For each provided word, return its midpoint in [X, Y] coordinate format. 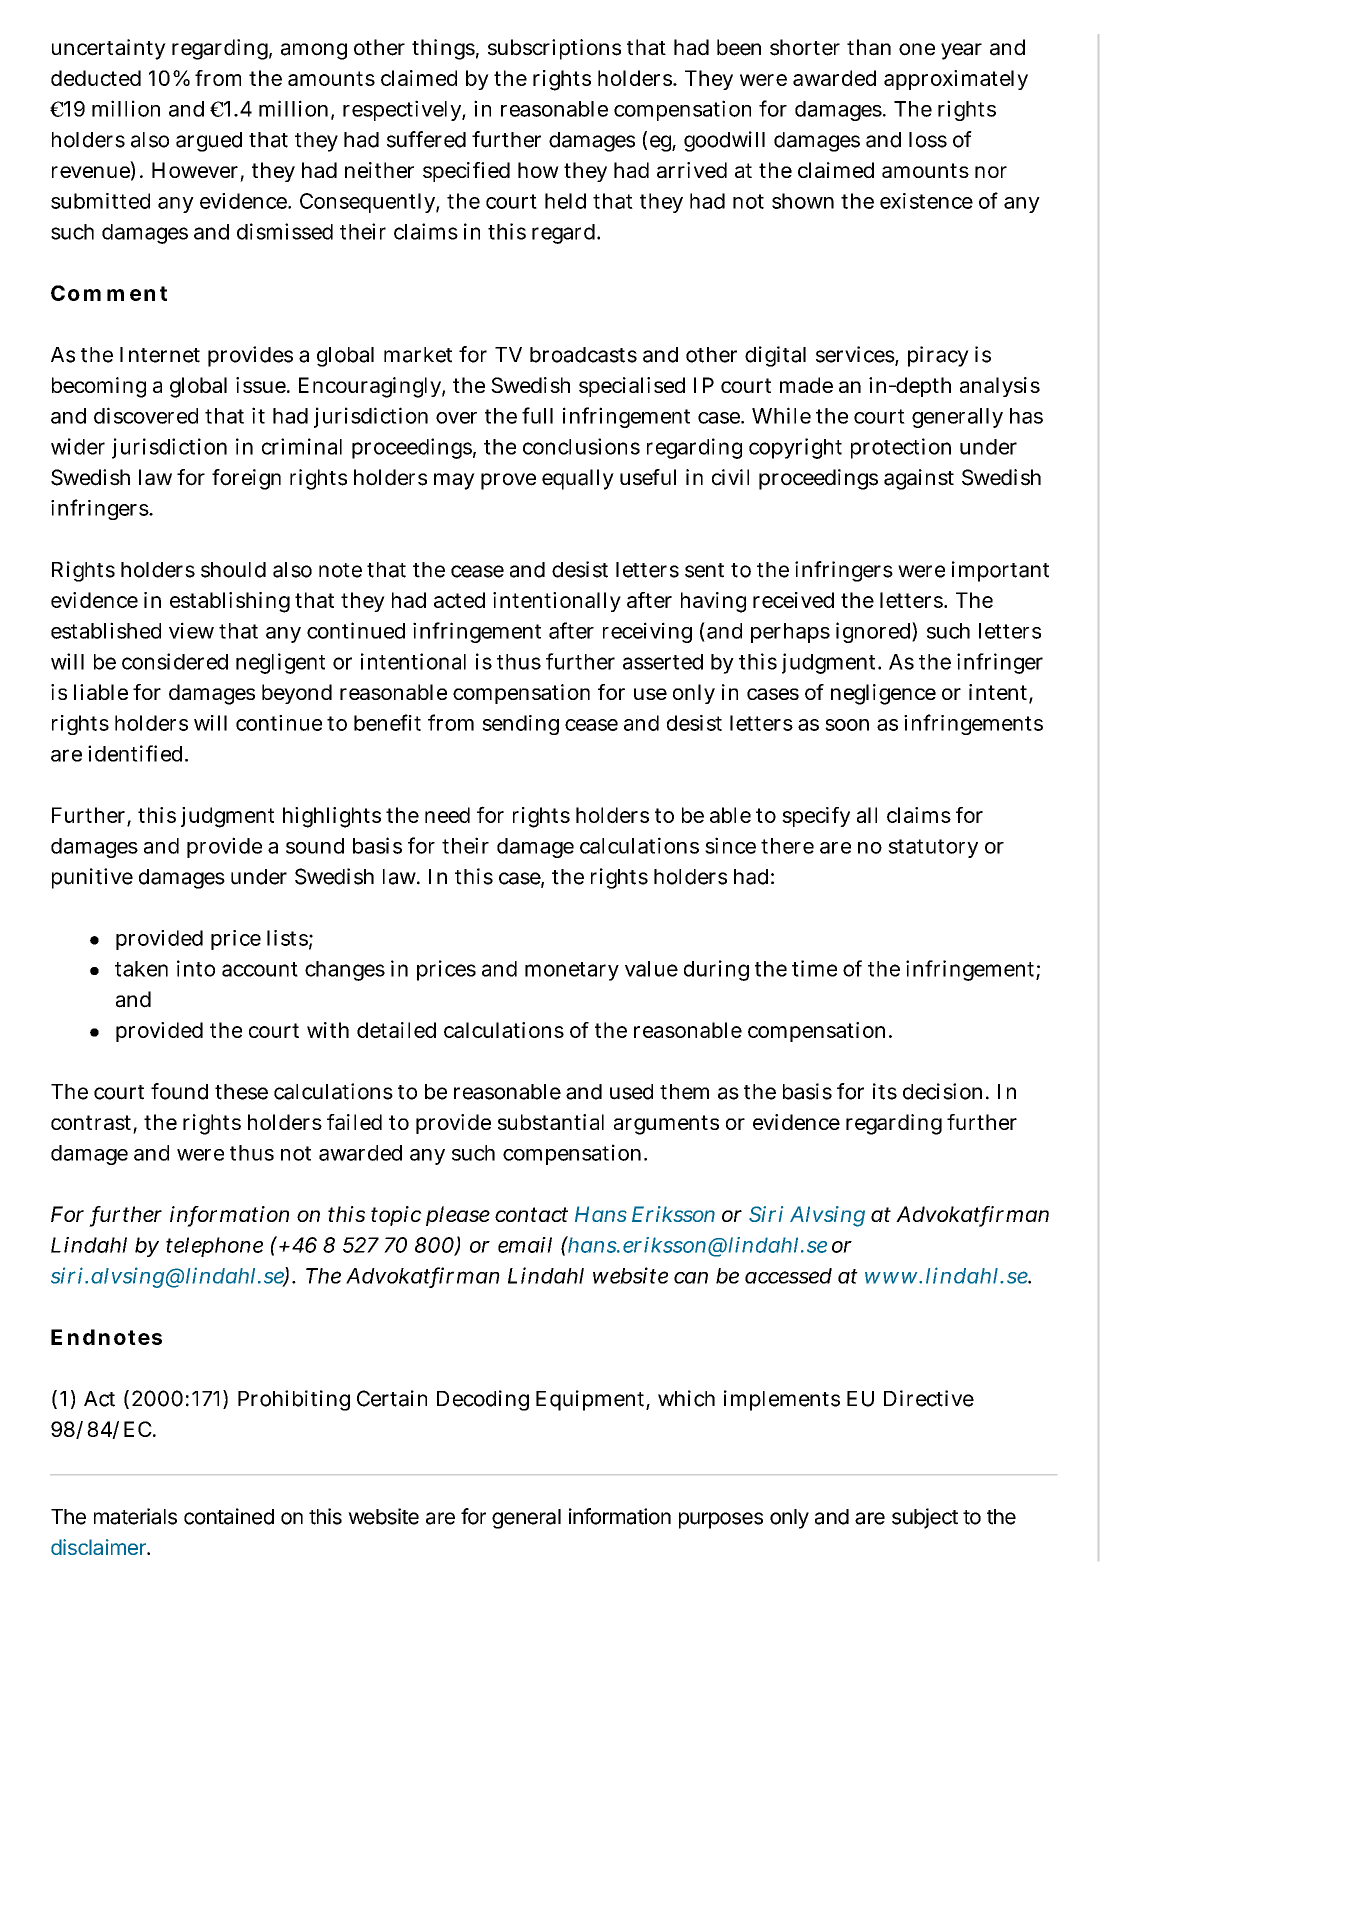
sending [520, 725]
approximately [956, 80]
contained [229, 1516]
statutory [933, 848]
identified [137, 753]
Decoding [483, 1400]
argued [209, 142]
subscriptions [554, 49]
